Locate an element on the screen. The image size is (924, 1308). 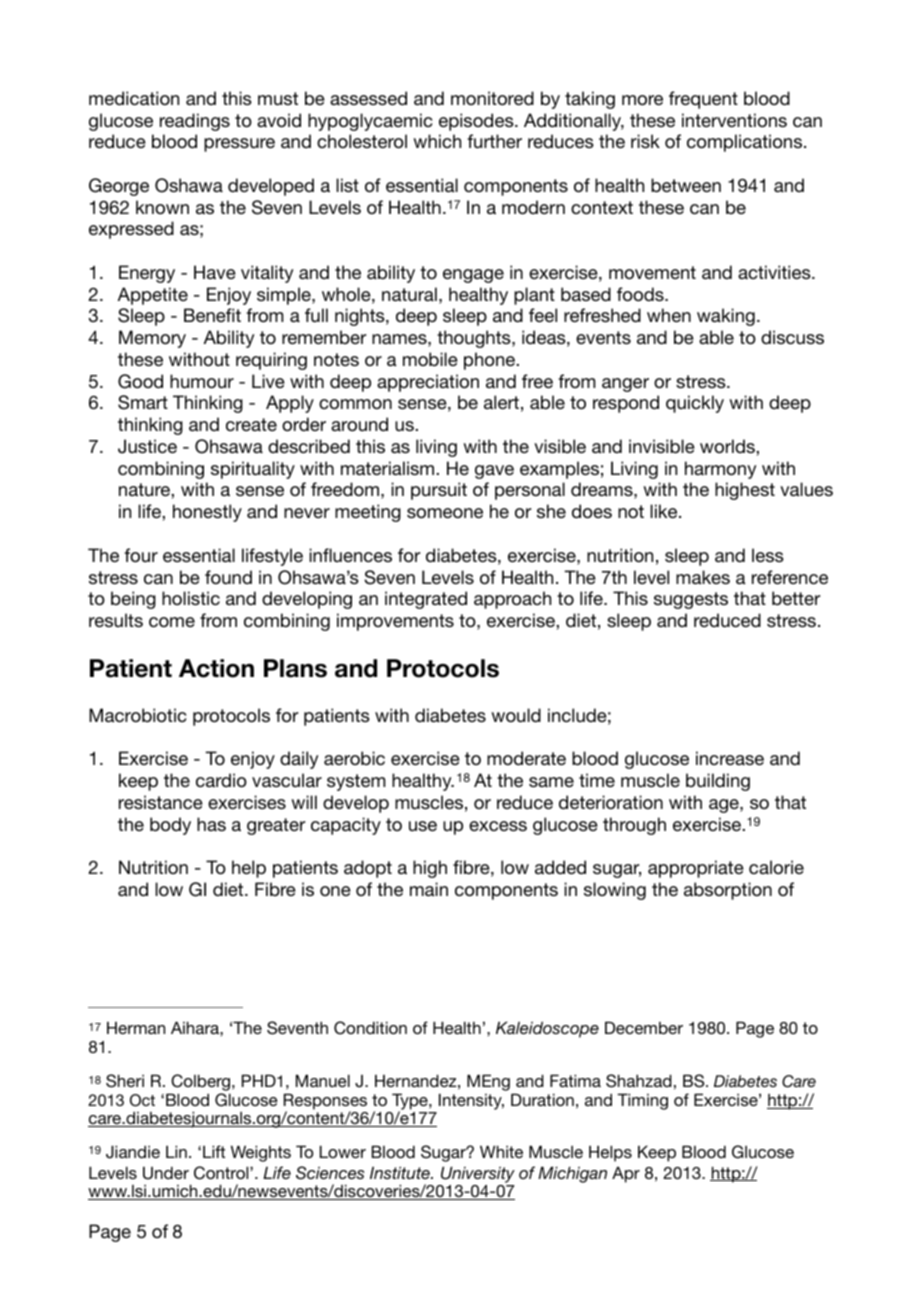
episodes is located at coordinates (477, 122).
